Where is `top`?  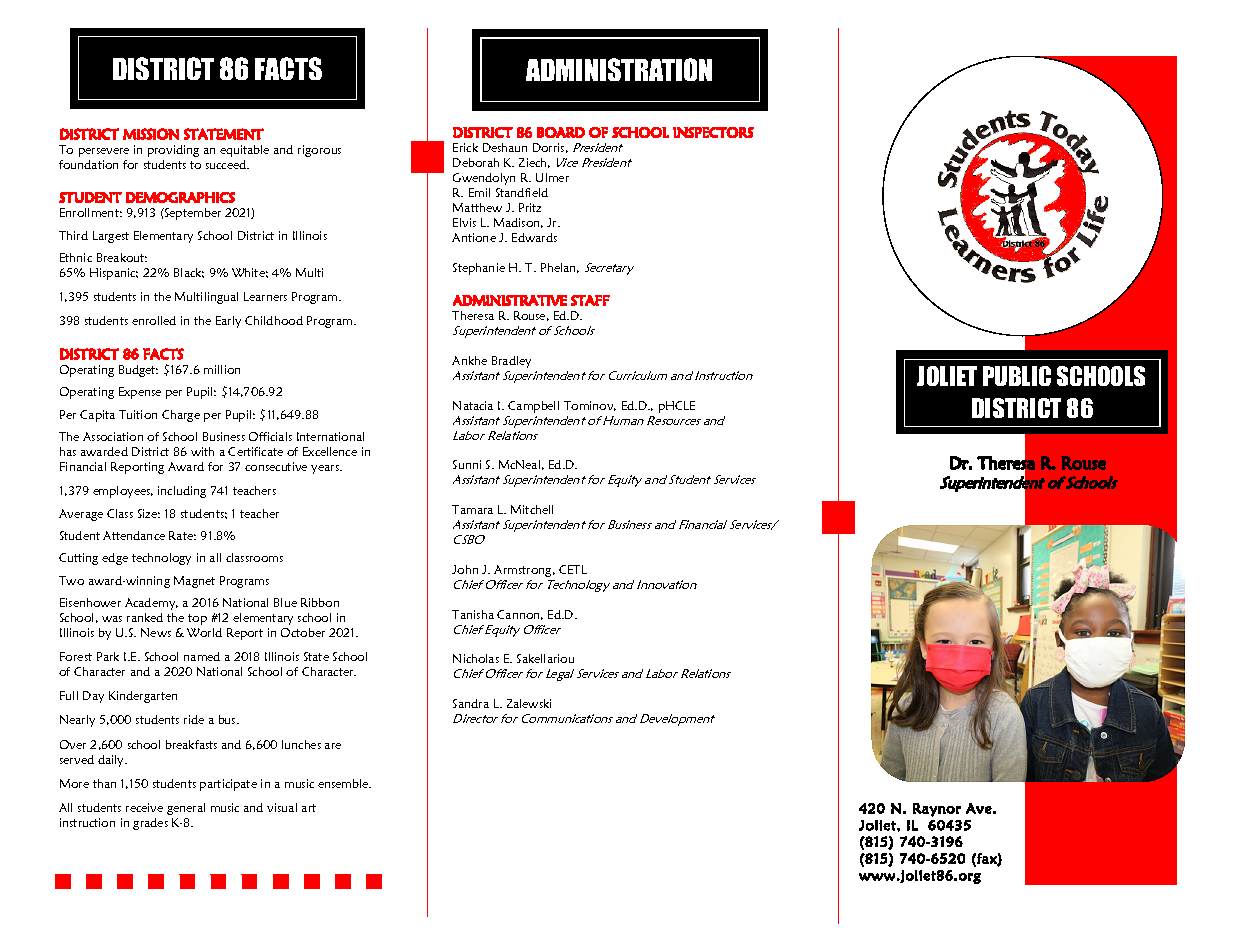
top is located at coordinates (197, 619).
